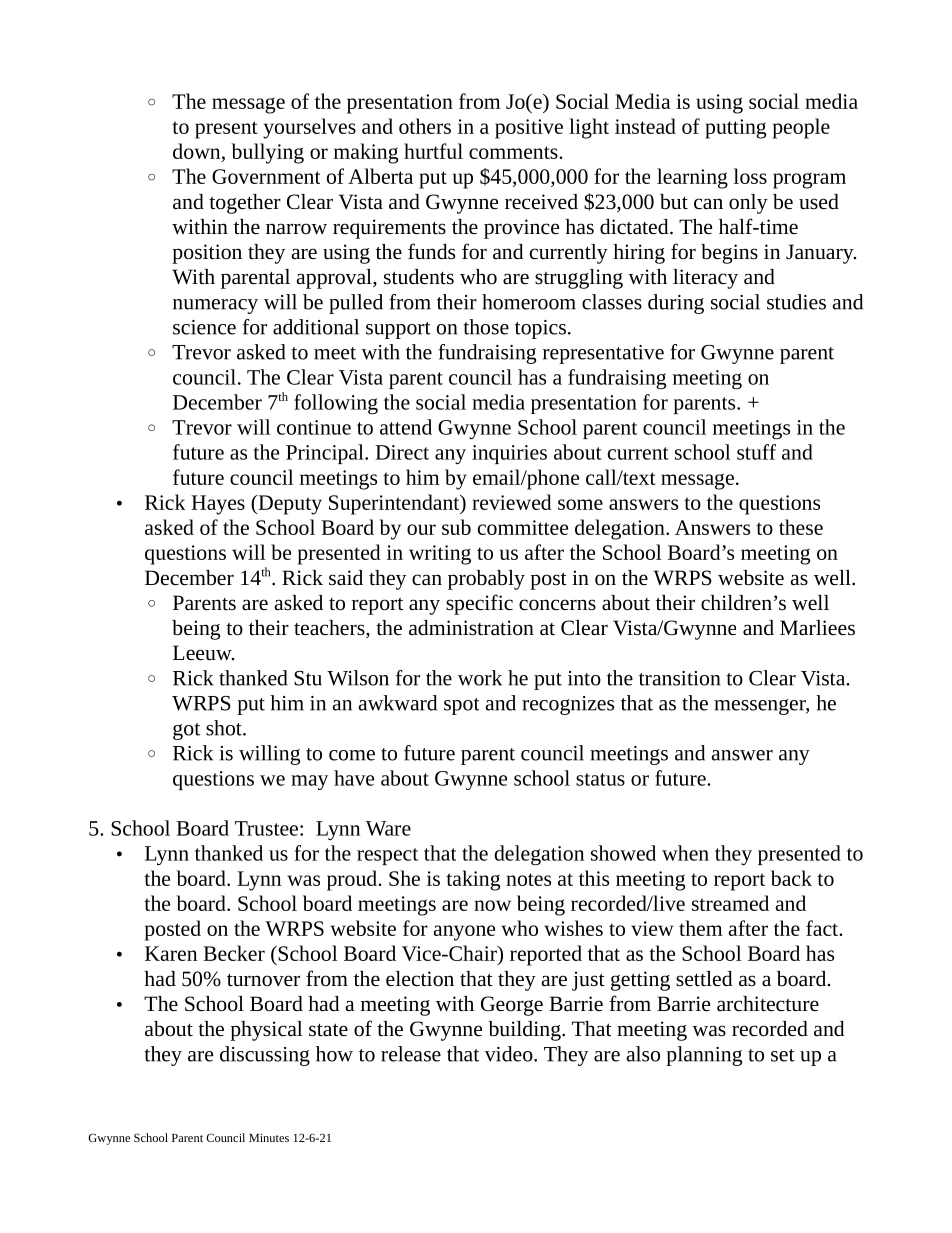  Describe the element at coordinates (269, 1138) in the screenshot. I see `Minutes` at that location.
